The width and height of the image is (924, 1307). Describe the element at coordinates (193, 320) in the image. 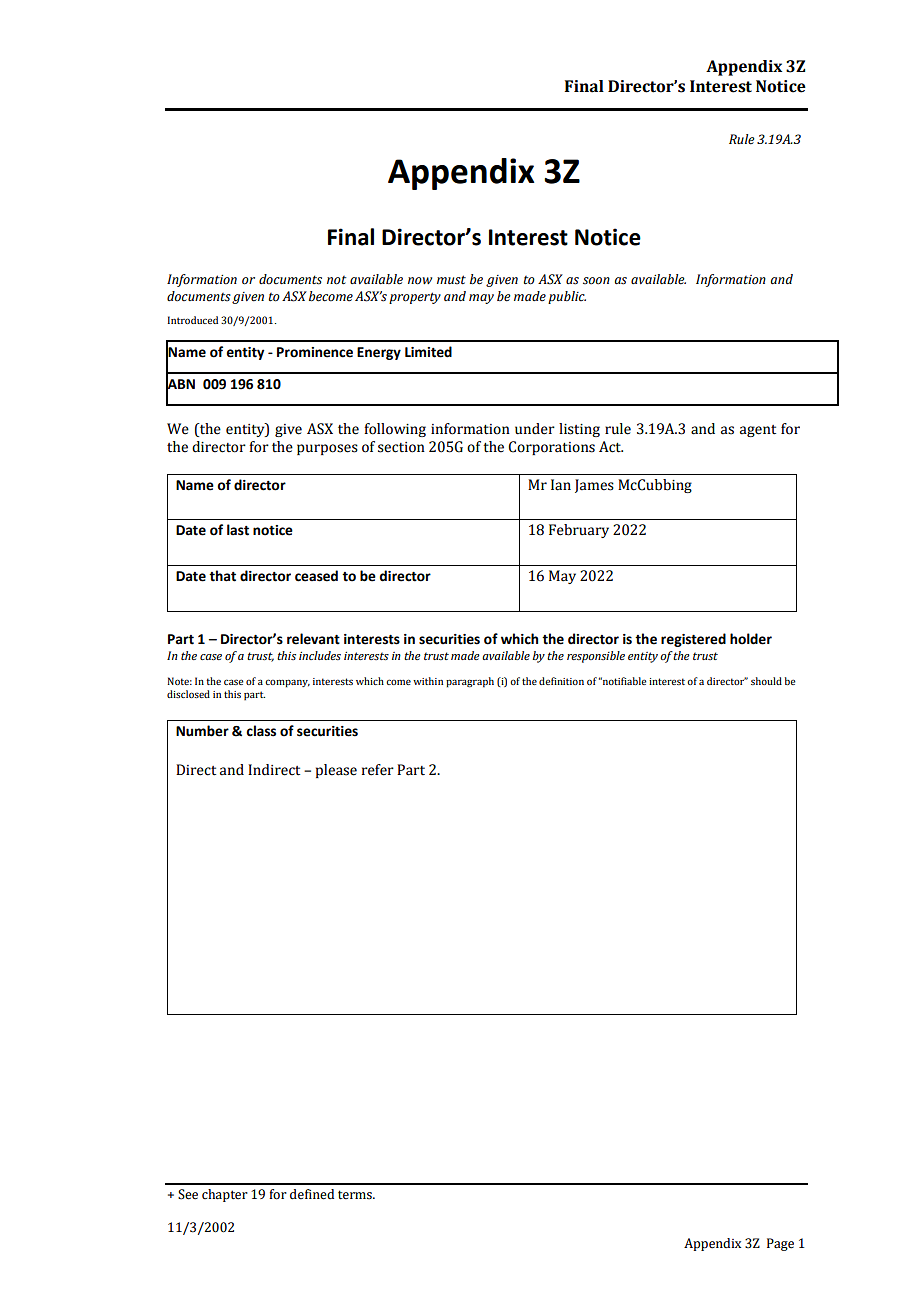

I see `Introduced` at that location.
